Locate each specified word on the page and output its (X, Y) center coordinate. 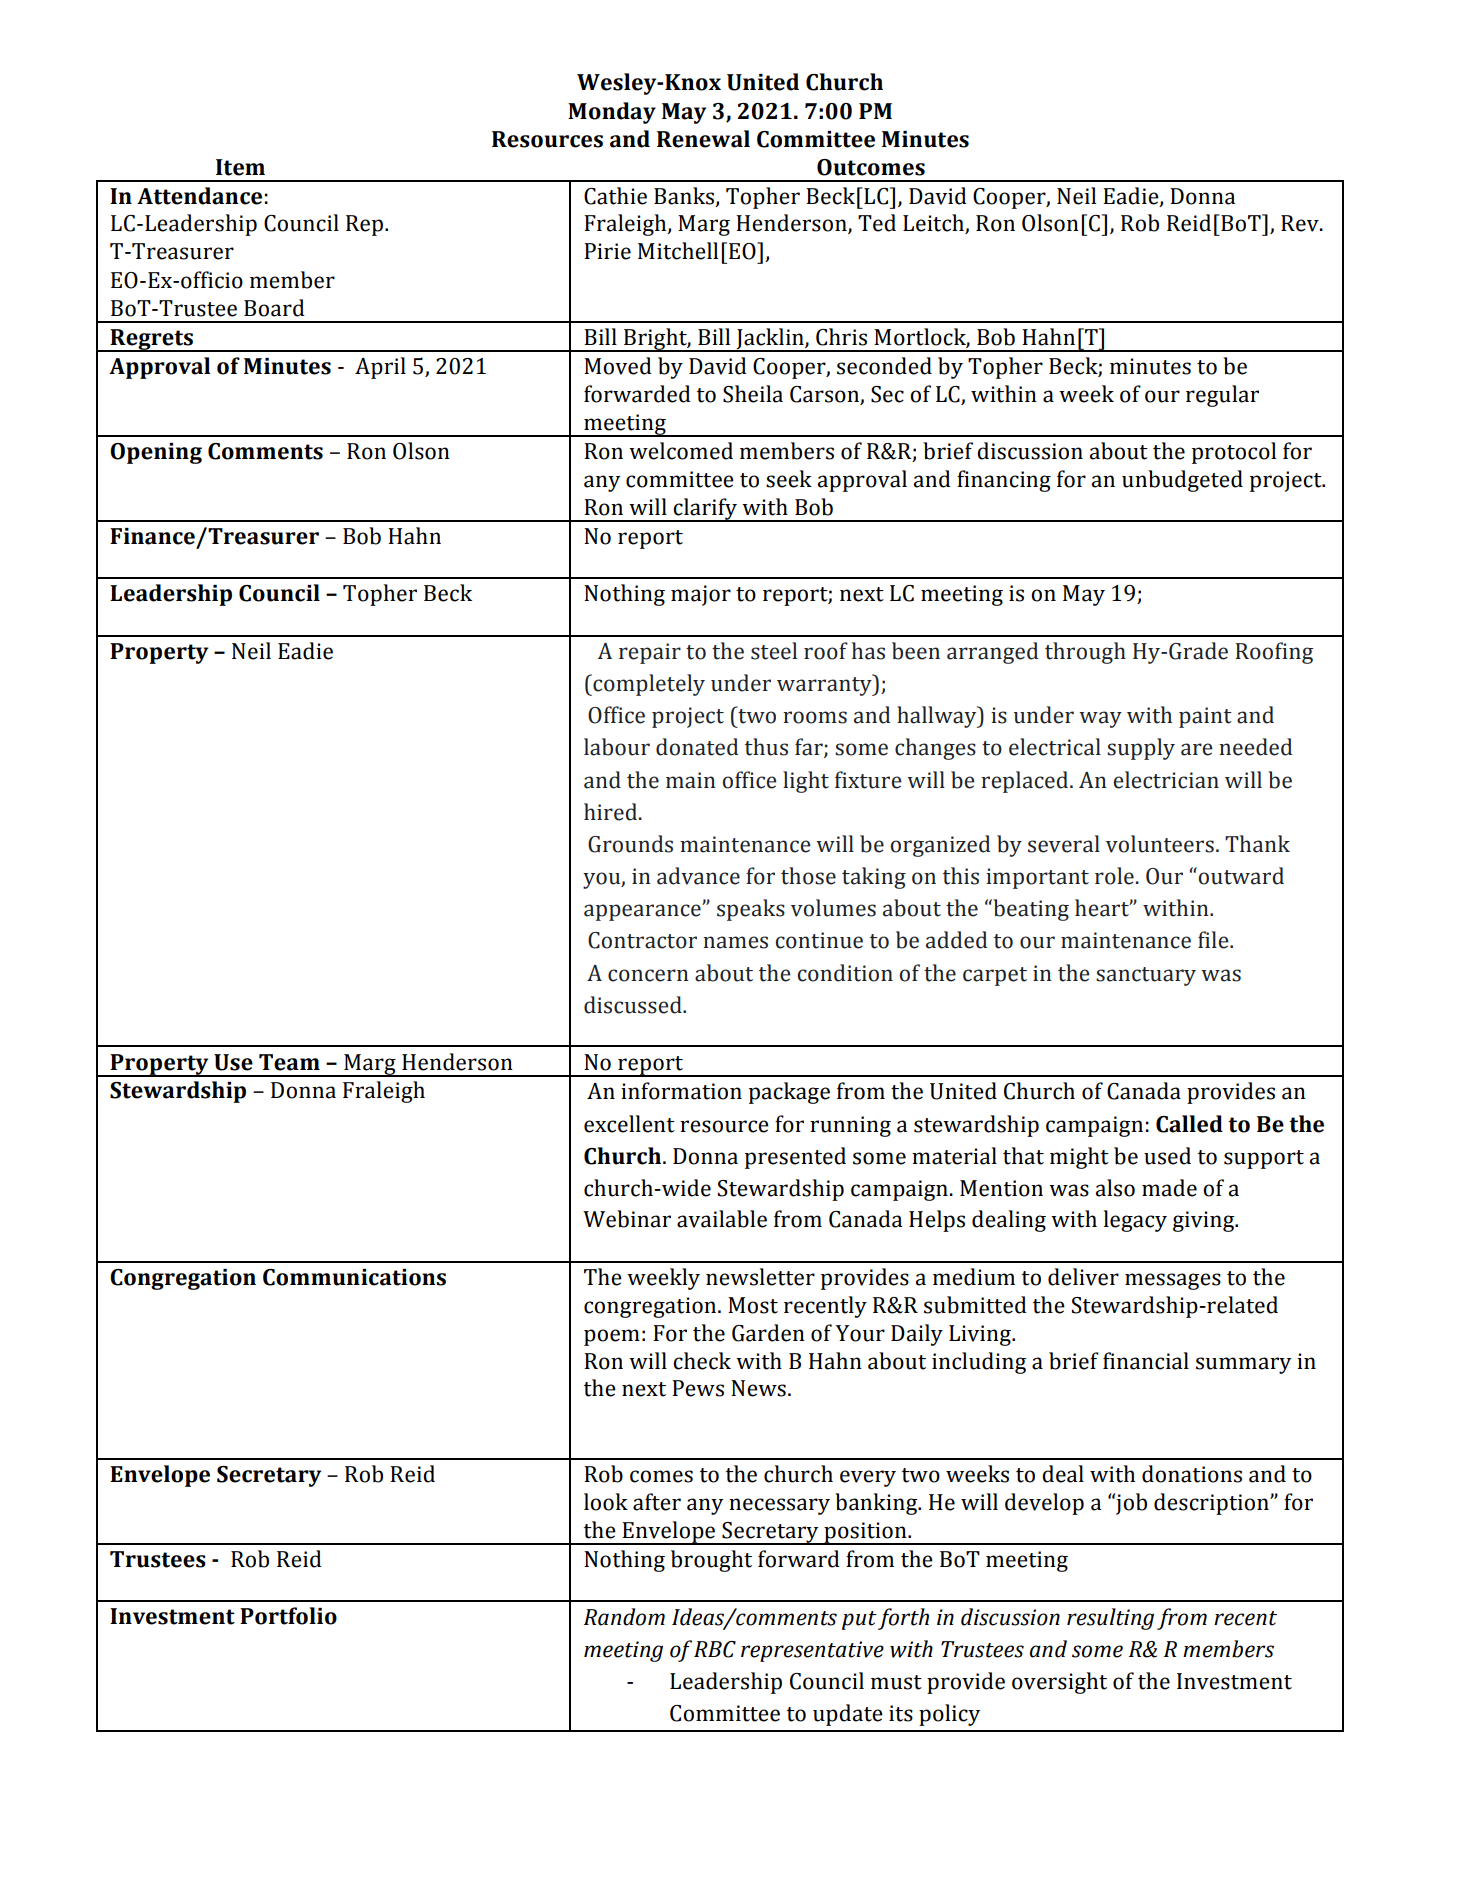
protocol (1234, 453)
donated (697, 747)
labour (617, 747)
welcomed (681, 451)
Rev (1301, 223)
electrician (1166, 780)
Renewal (703, 139)
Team (289, 1062)
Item (240, 167)
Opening (156, 453)
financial (1146, 1361)
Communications (354, 1277)
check (702, 1361)
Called (1189, 1124)
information (681, 1091)
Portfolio (288, 1616)
